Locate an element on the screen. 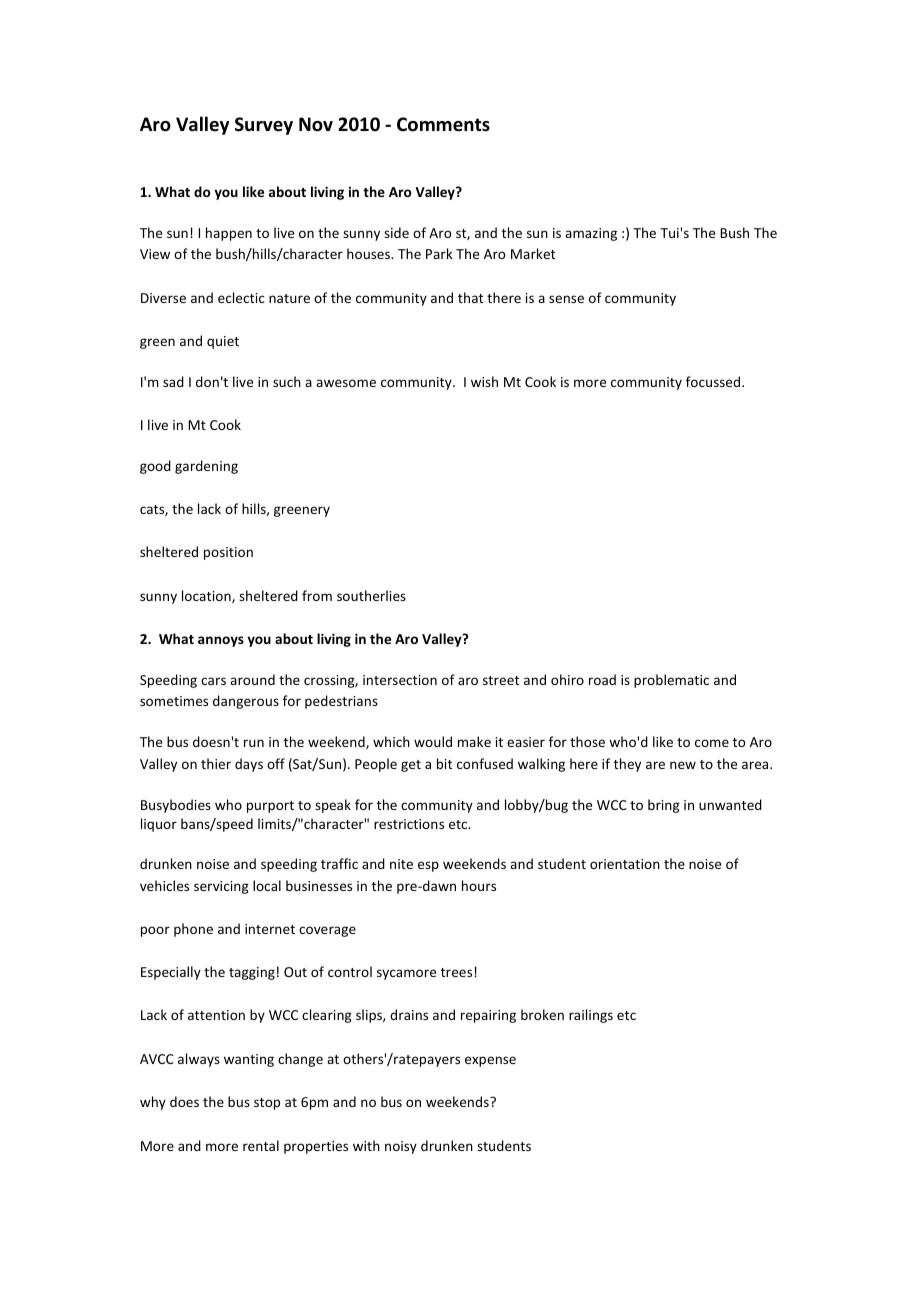  Survey is located at coordinates (264, 126).
